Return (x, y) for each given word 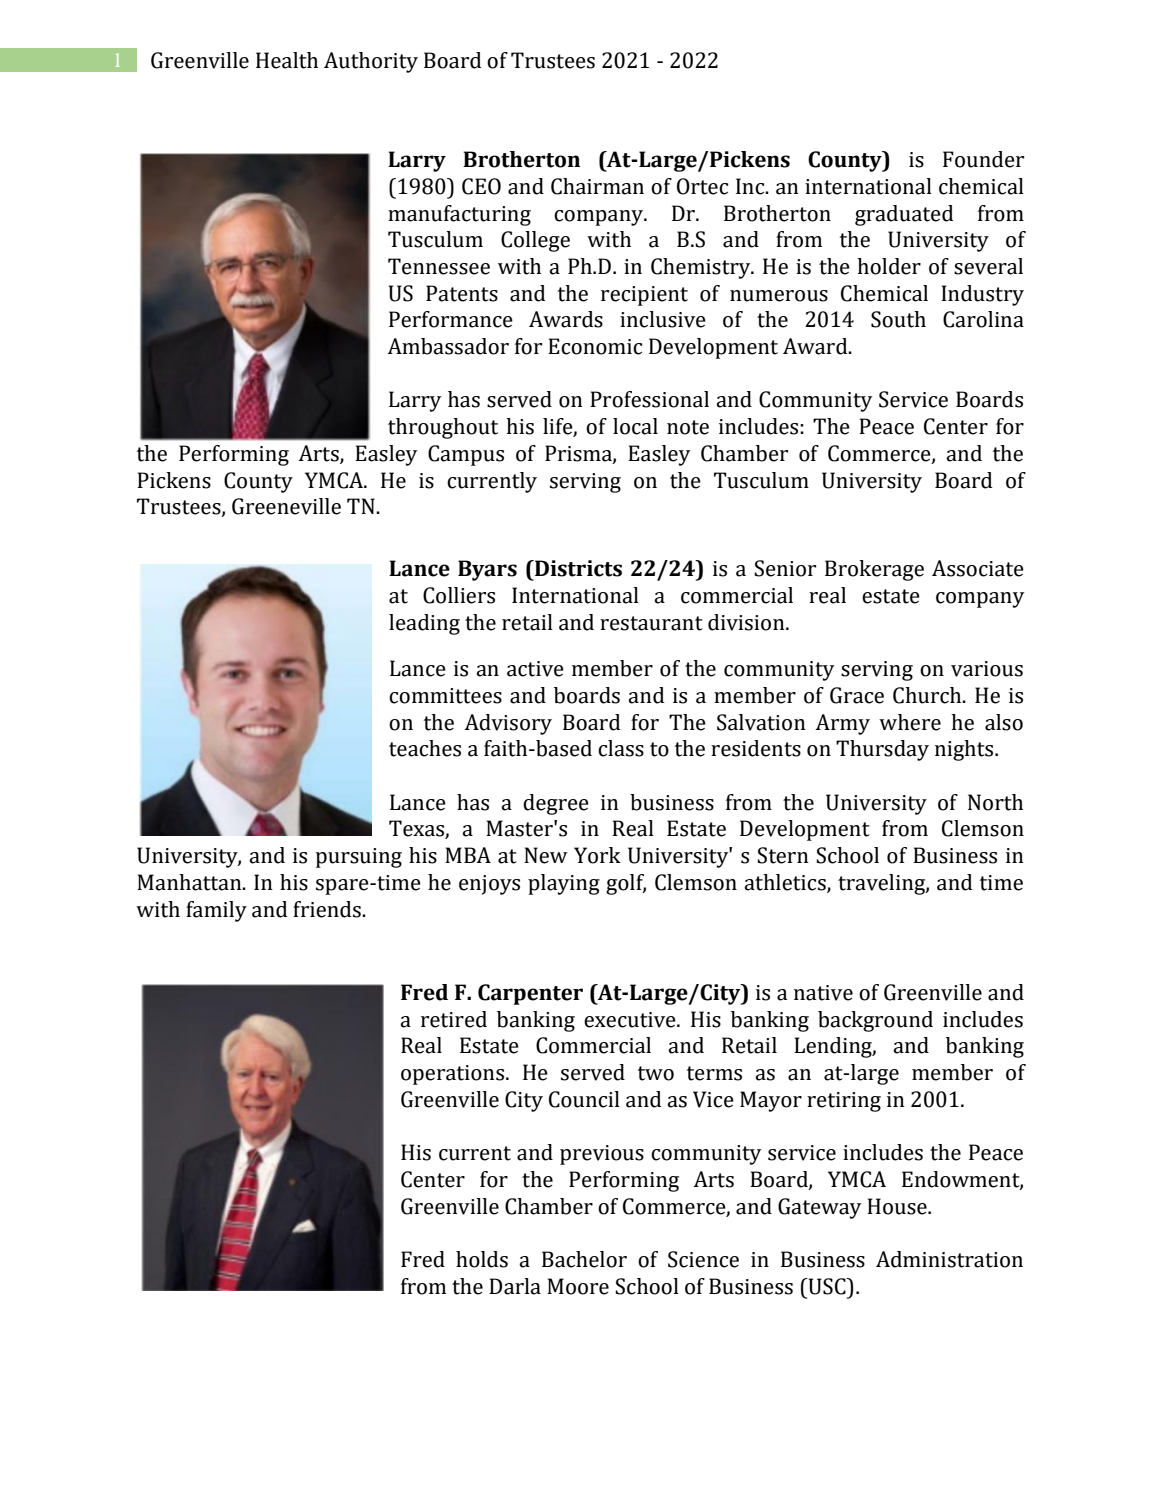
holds (482, 1259)
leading (424, 624)
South (898, 319)
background (875, 1021)
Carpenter (530, 994)
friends (328, 909)
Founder (983, 159)
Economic (595, 346)
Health (287, 60)
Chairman (597, 186)
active (535, 669)
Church (928, 695)
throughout (443, 428)
